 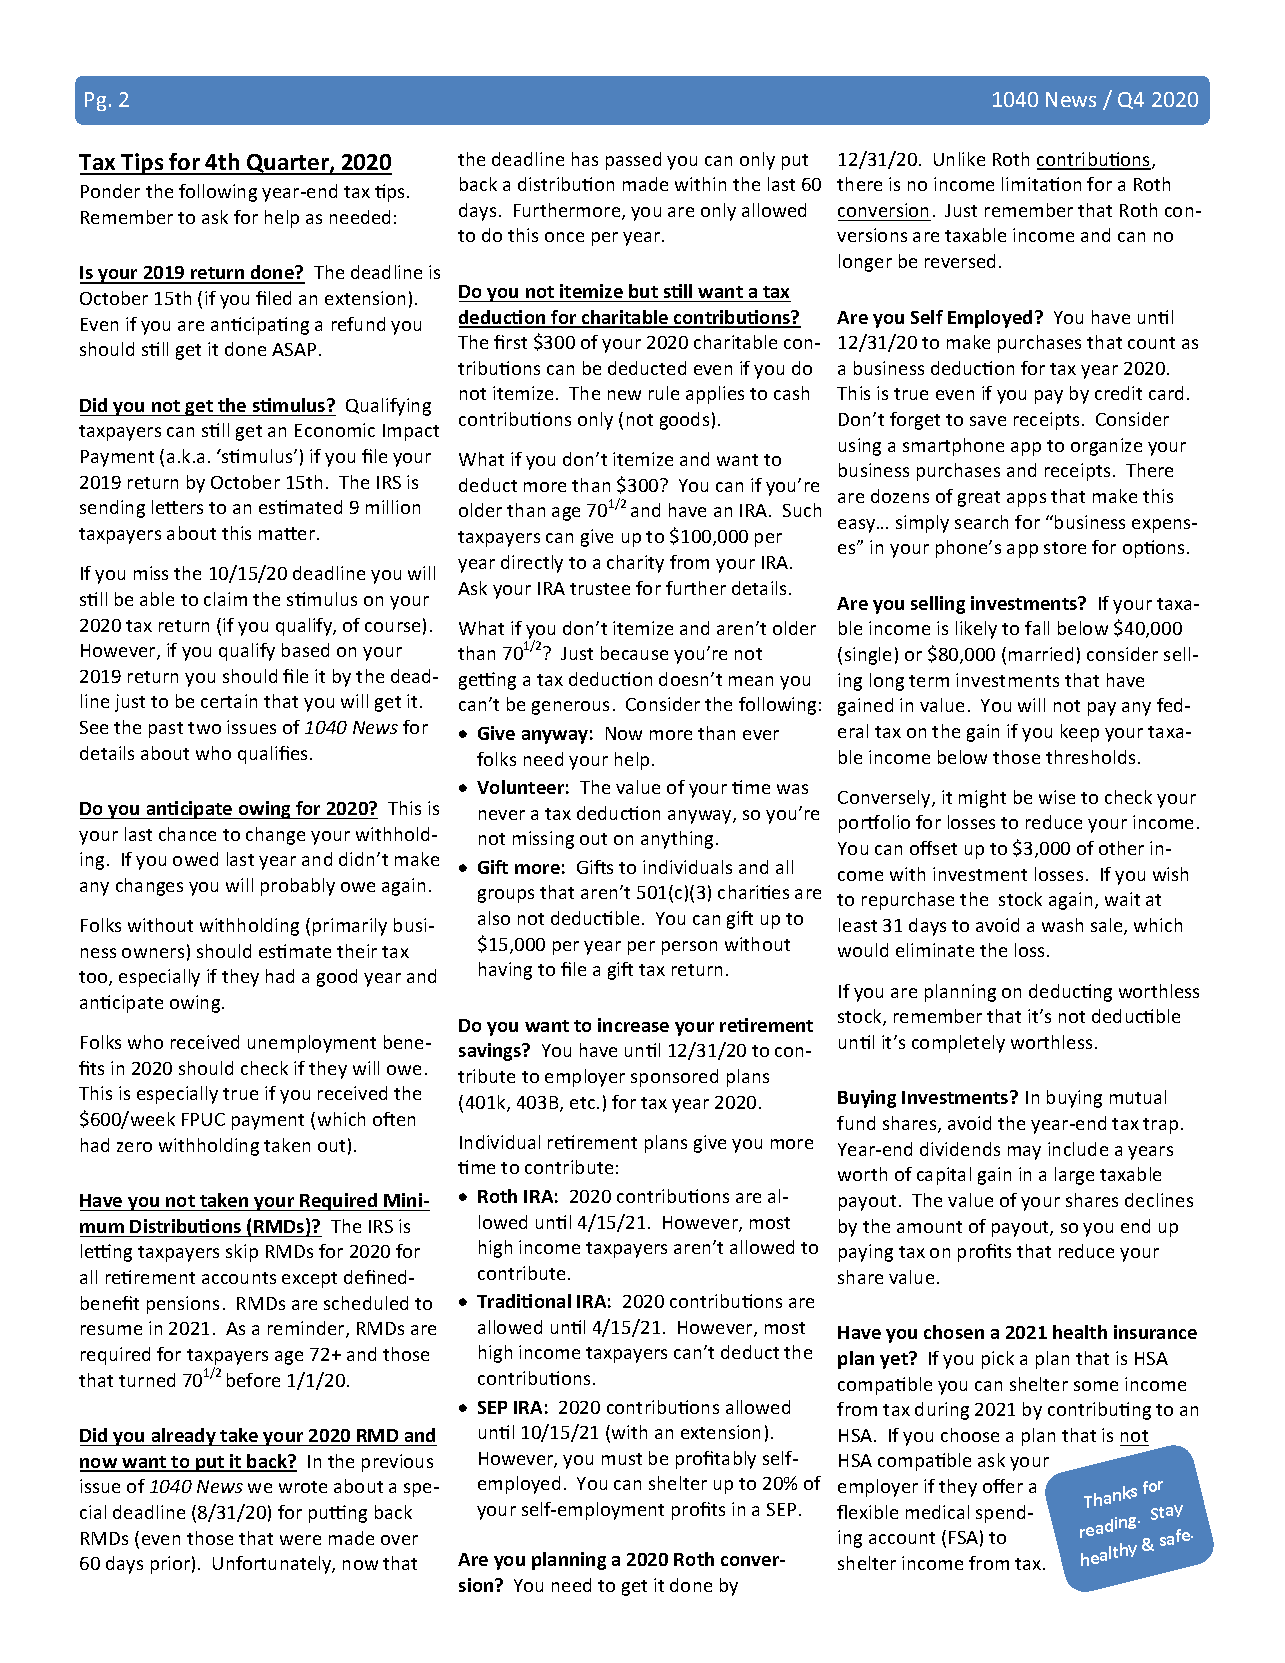 I want to click on claim, so click(x=225, y=599).
